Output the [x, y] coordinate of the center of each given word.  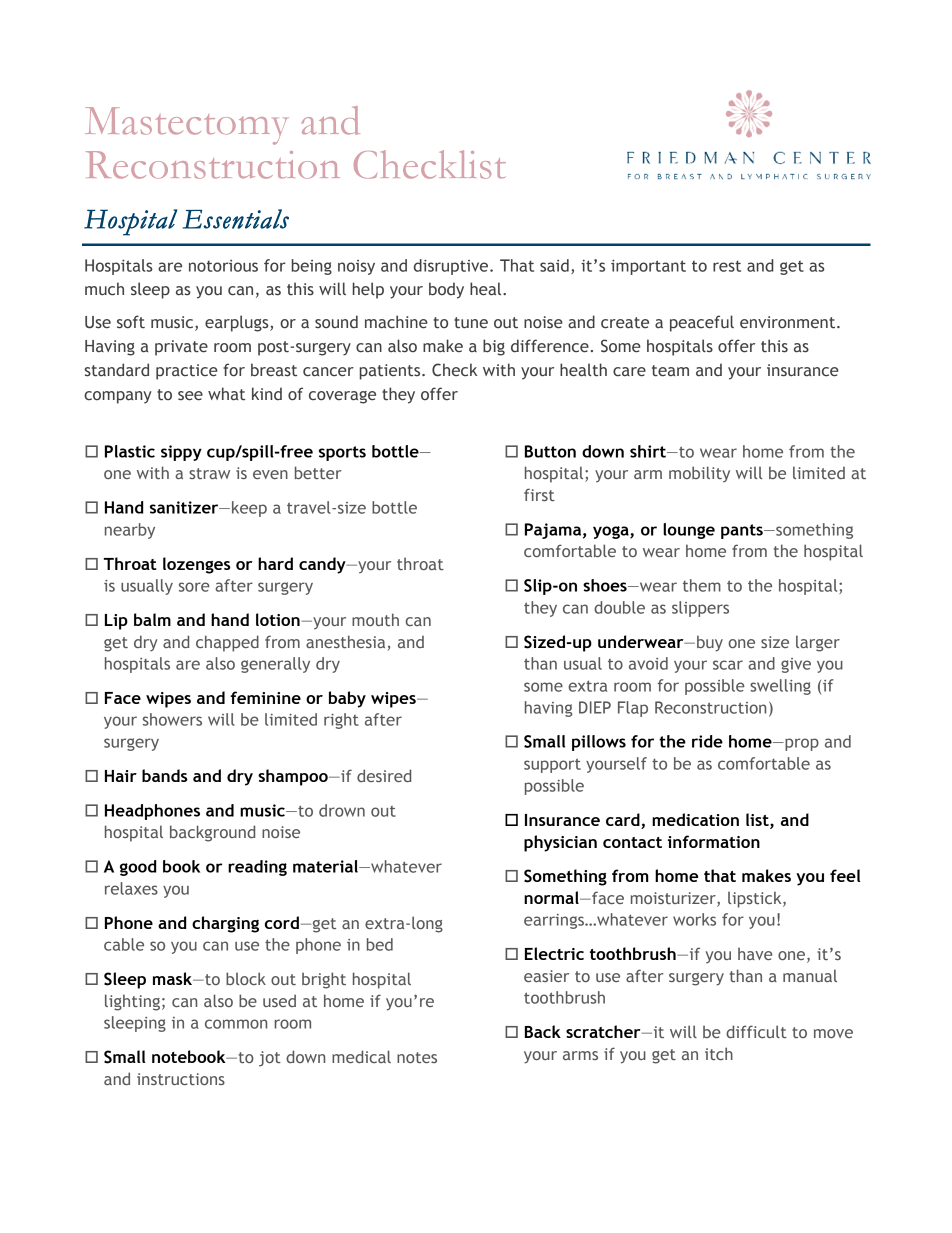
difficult [756, 1031]
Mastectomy [186, 126]
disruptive [452, 267]
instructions [181, 1079]
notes [417, 1057]
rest [727, 266]
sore [194, 587]
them [702, 585]
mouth [375, 619]
